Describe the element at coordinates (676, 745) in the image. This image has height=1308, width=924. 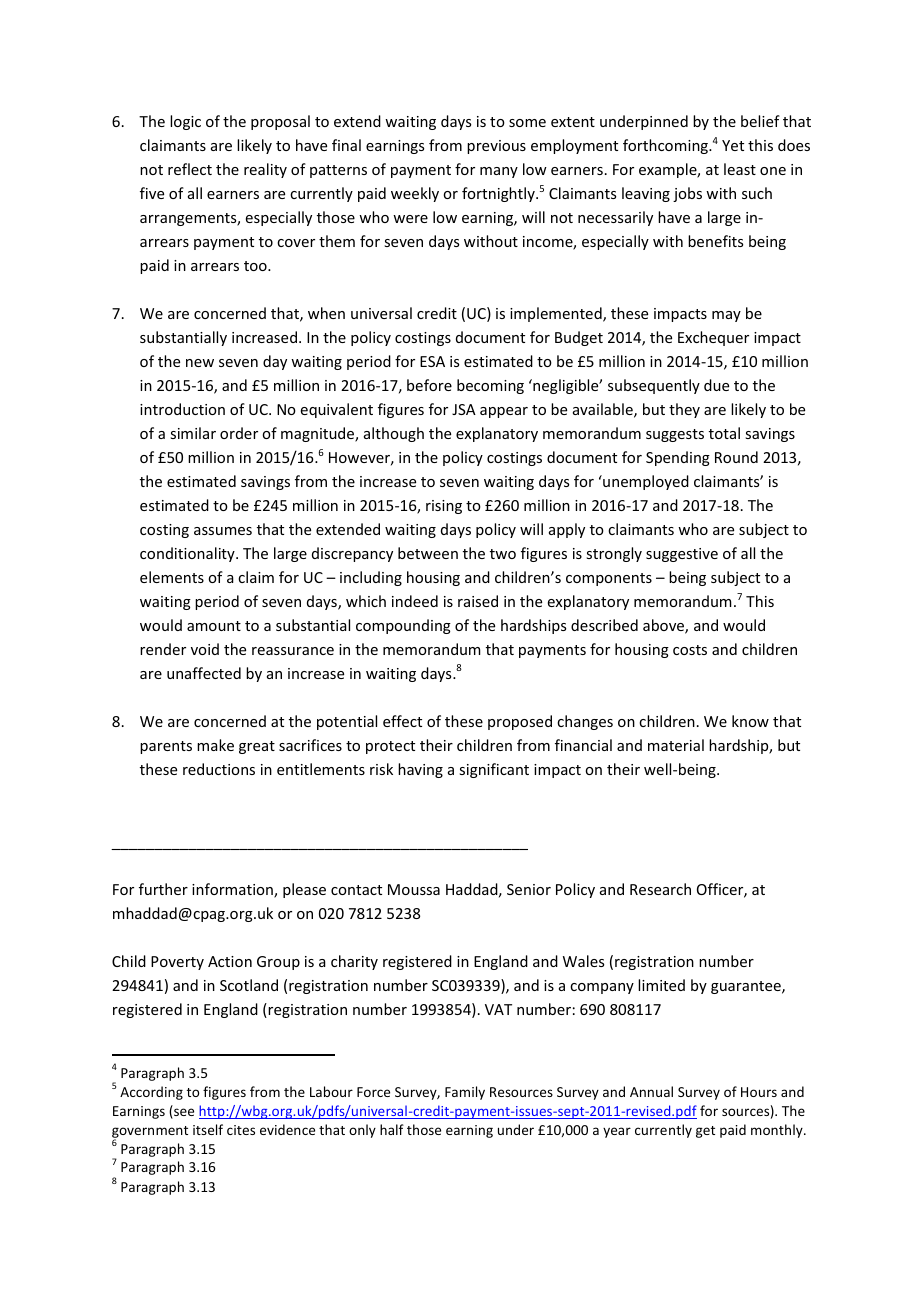
I see `material` at that location.
